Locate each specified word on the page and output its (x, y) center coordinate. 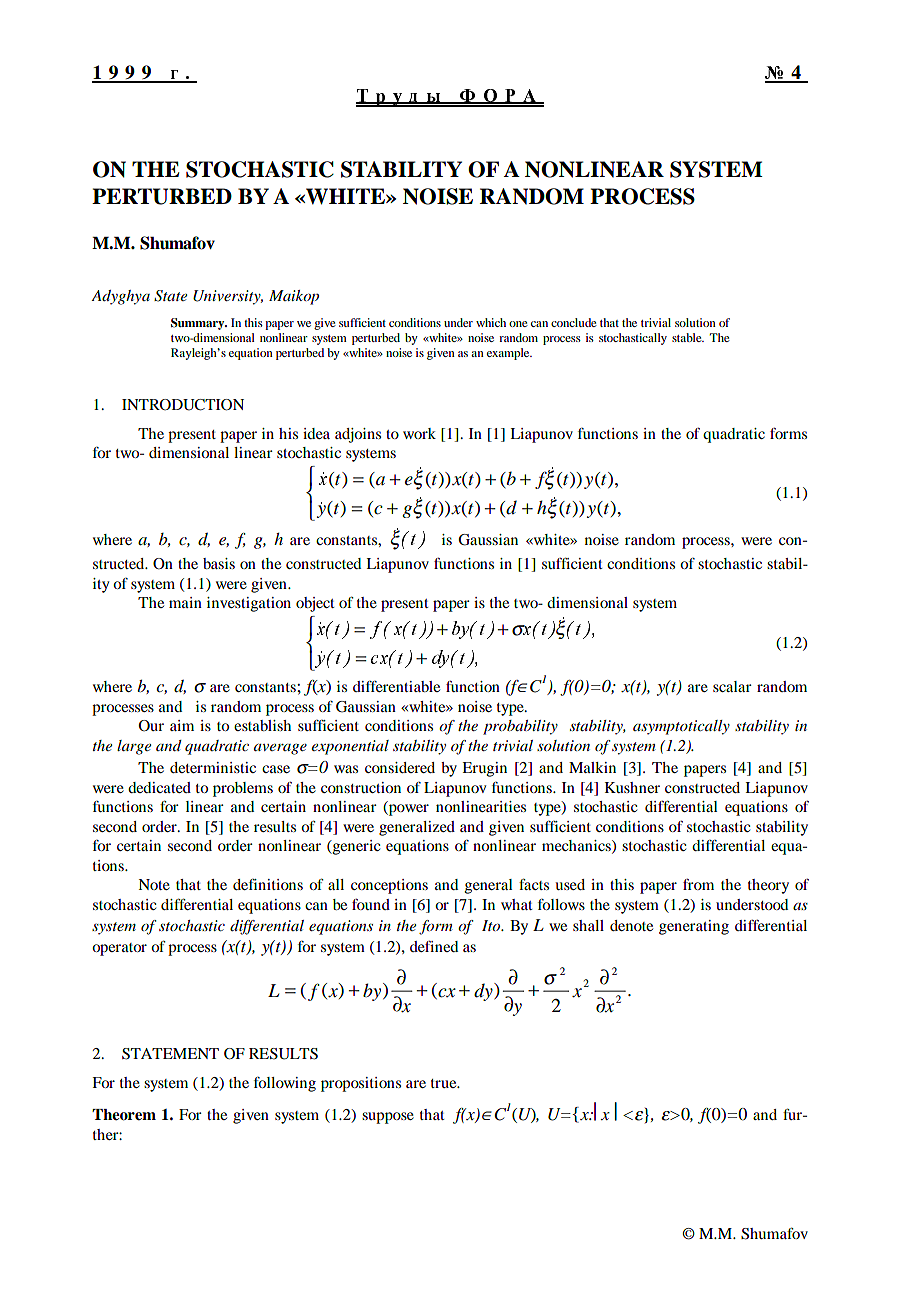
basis (219, 563)
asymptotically (681, 727)
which (491, 322)
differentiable (396, 686)
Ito (492, 925)
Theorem (124, 1115)
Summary (199, 324)
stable (688, 337)
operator (119, 949)
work (419, 433)
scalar (732, 686)
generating (694, 927)
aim (182, 725)
